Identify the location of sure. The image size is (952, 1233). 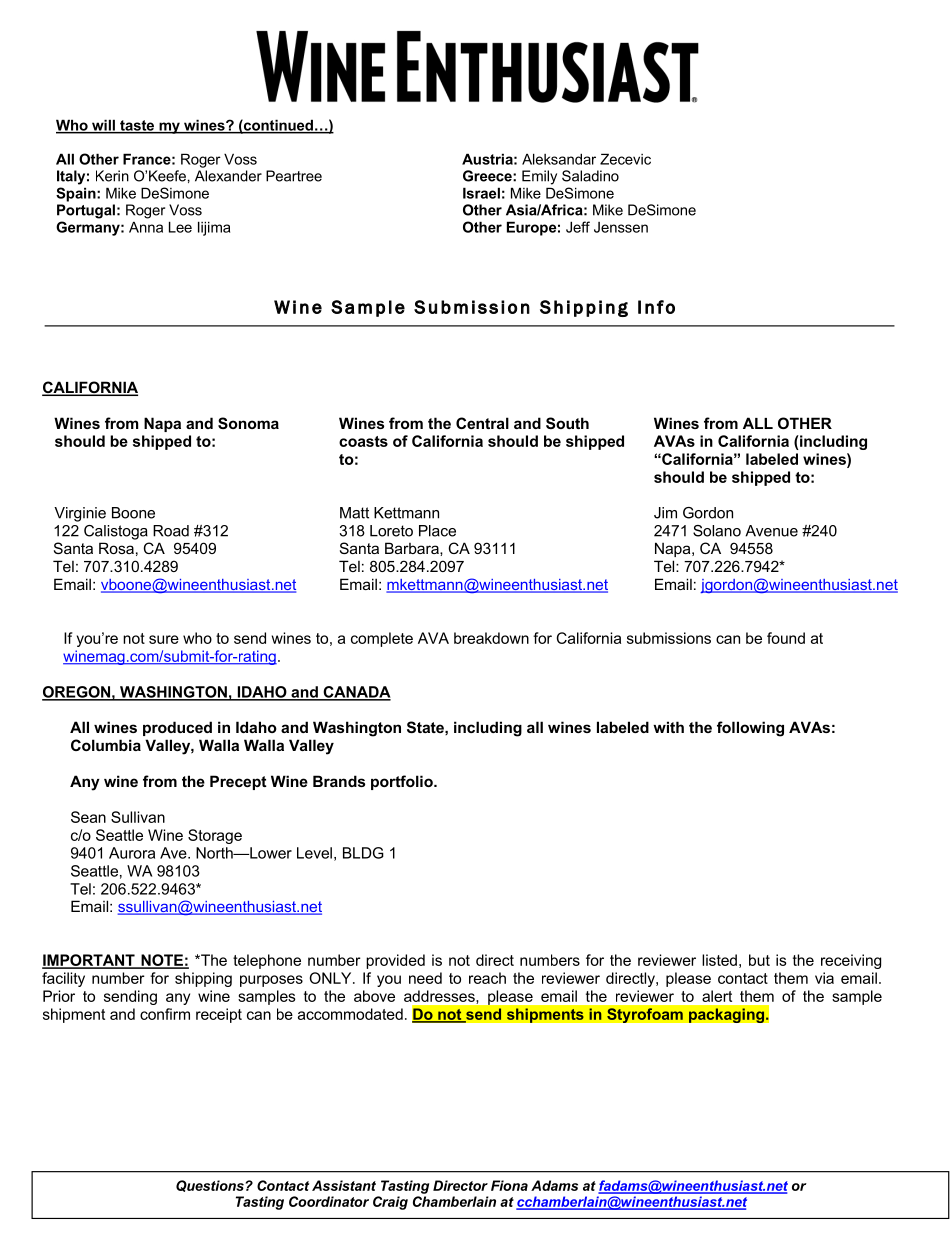
(164, 639).
